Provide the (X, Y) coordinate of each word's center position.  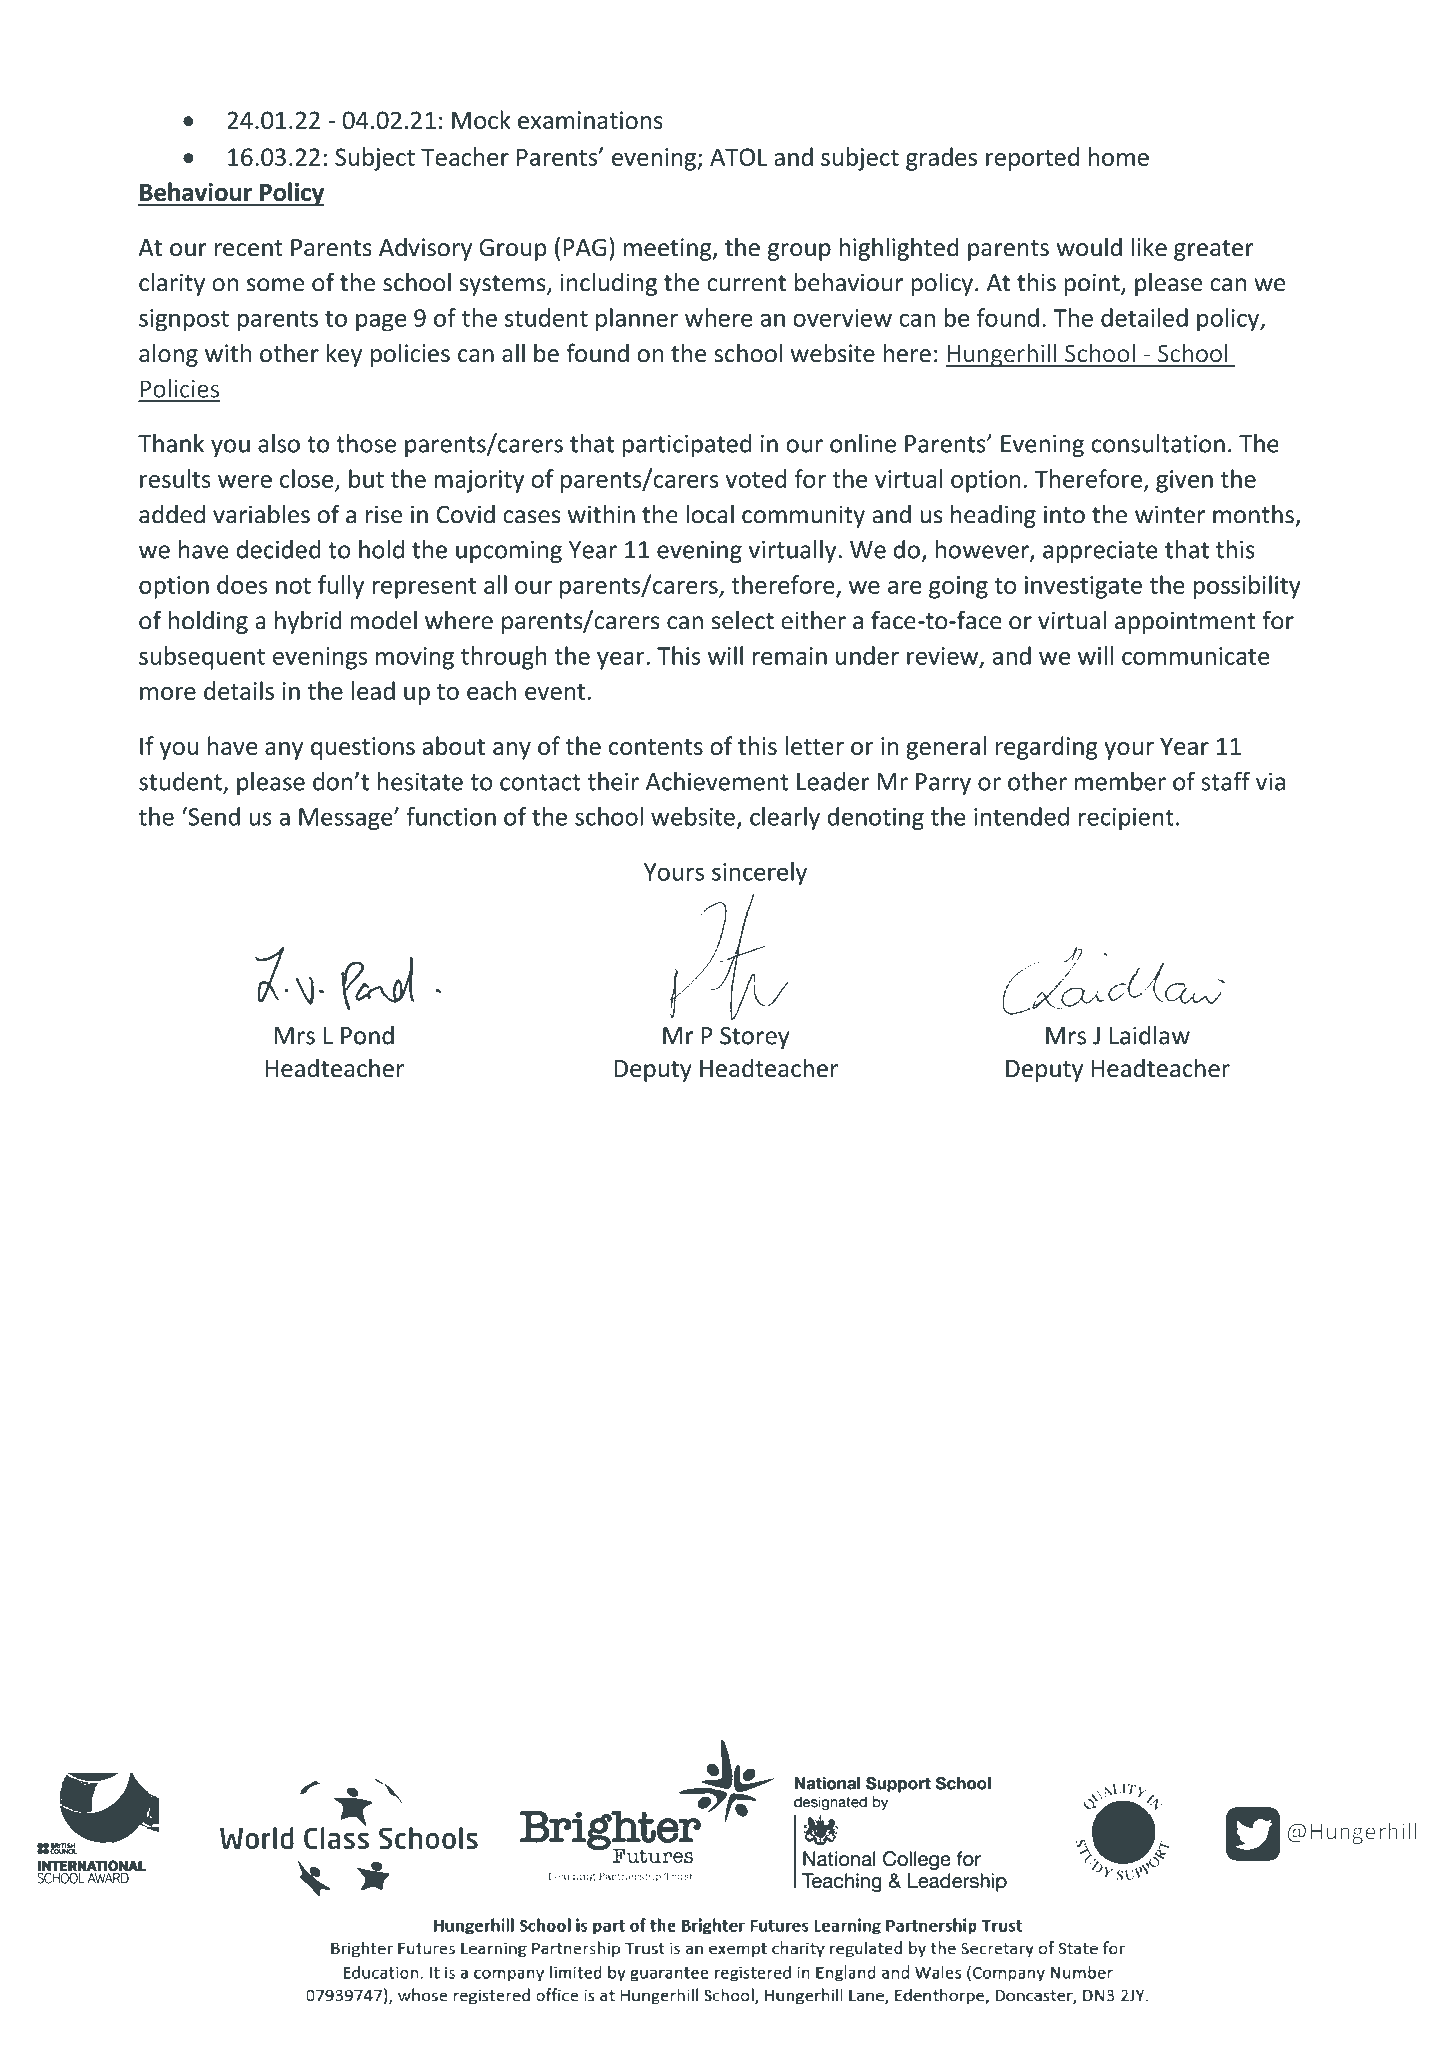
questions (363, 748)
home (1119, 156)
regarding (1047, 748)
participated (687, 445)
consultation (1158, 443)
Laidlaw (1149, 1035)
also (279, 443)
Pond (367, 1035)
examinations (590, 120)
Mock (481, 119)
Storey (755, 1038)
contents (656, 747)
